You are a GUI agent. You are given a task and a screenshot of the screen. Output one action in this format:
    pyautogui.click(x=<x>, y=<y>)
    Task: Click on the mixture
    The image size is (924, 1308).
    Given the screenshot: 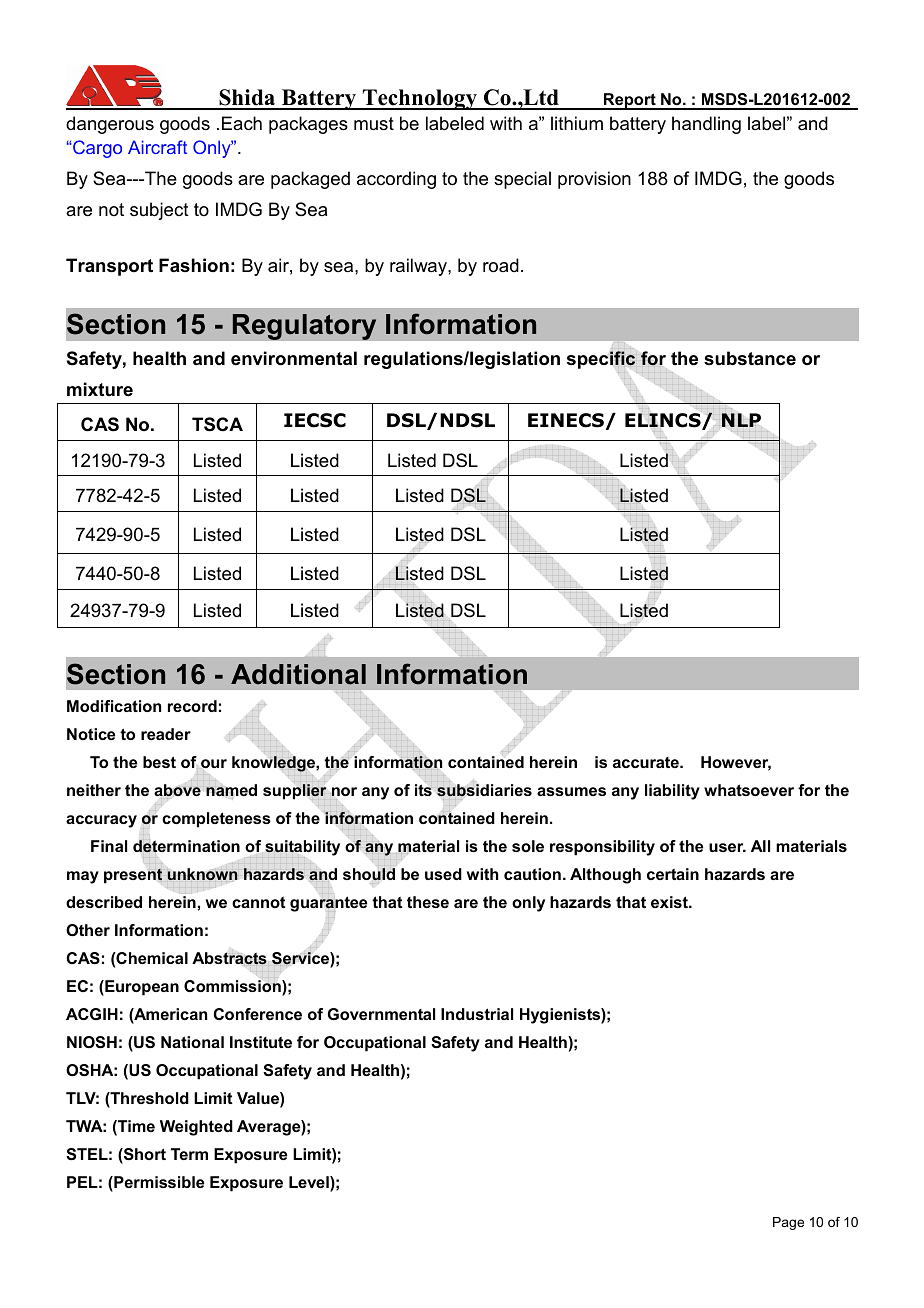 What is the action you would take?
    pyautogui.click(x=100, y=389)
